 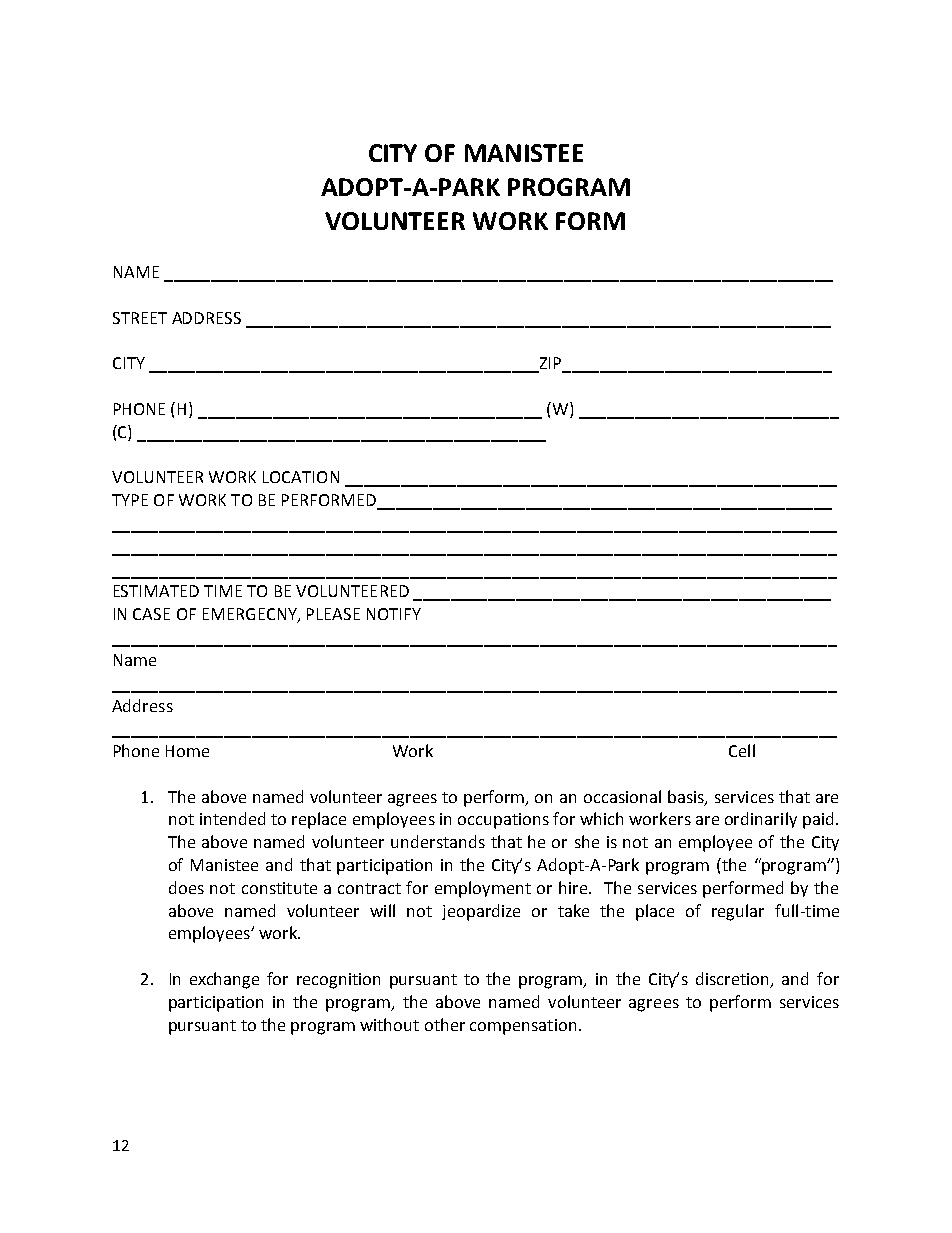 What do you see at coordinates (333, 614) in the screenshot?
I see `PLEASE` at bounding box center [333, 614].
